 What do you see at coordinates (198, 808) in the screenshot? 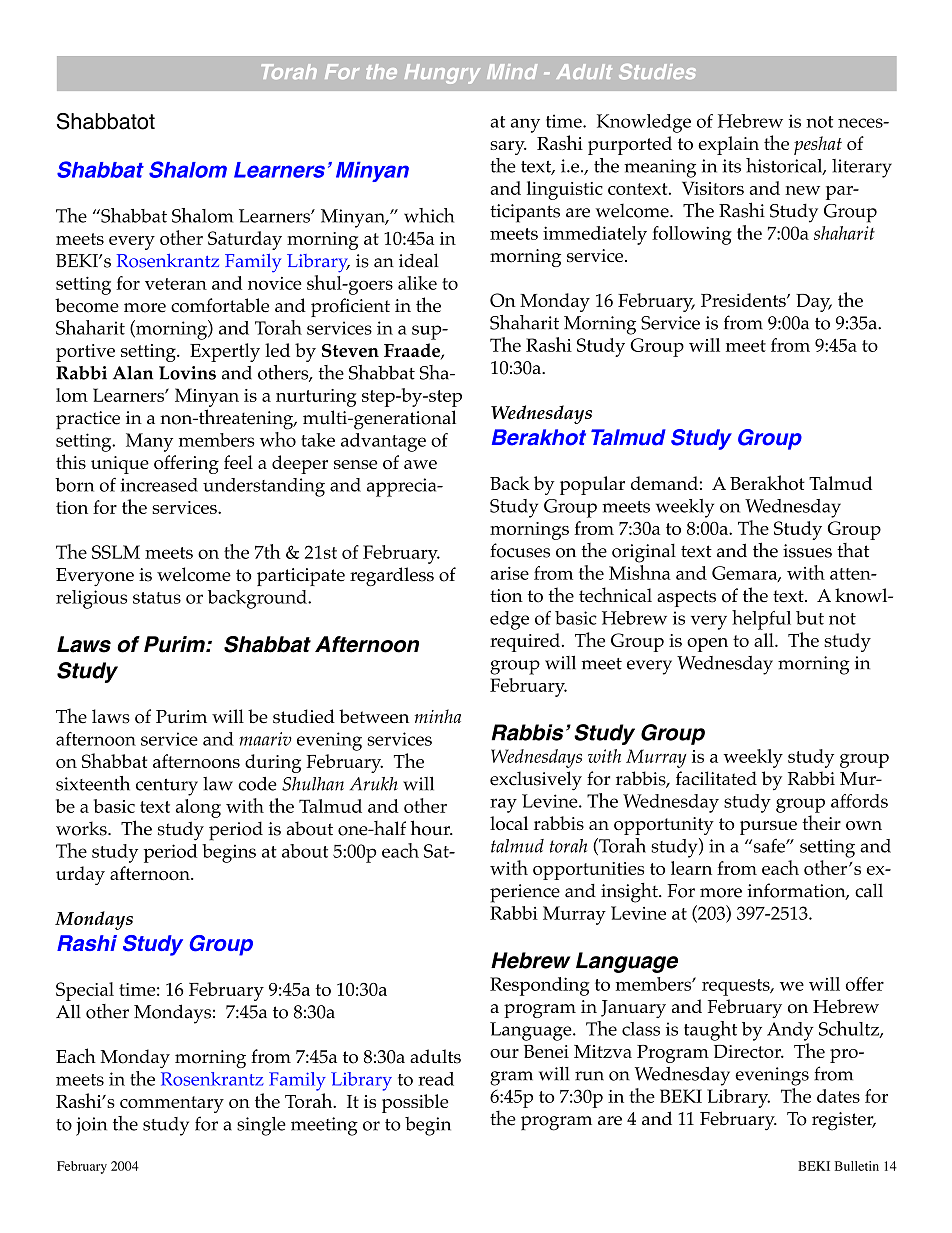
I see `along` at bounding box center [198, 808].
